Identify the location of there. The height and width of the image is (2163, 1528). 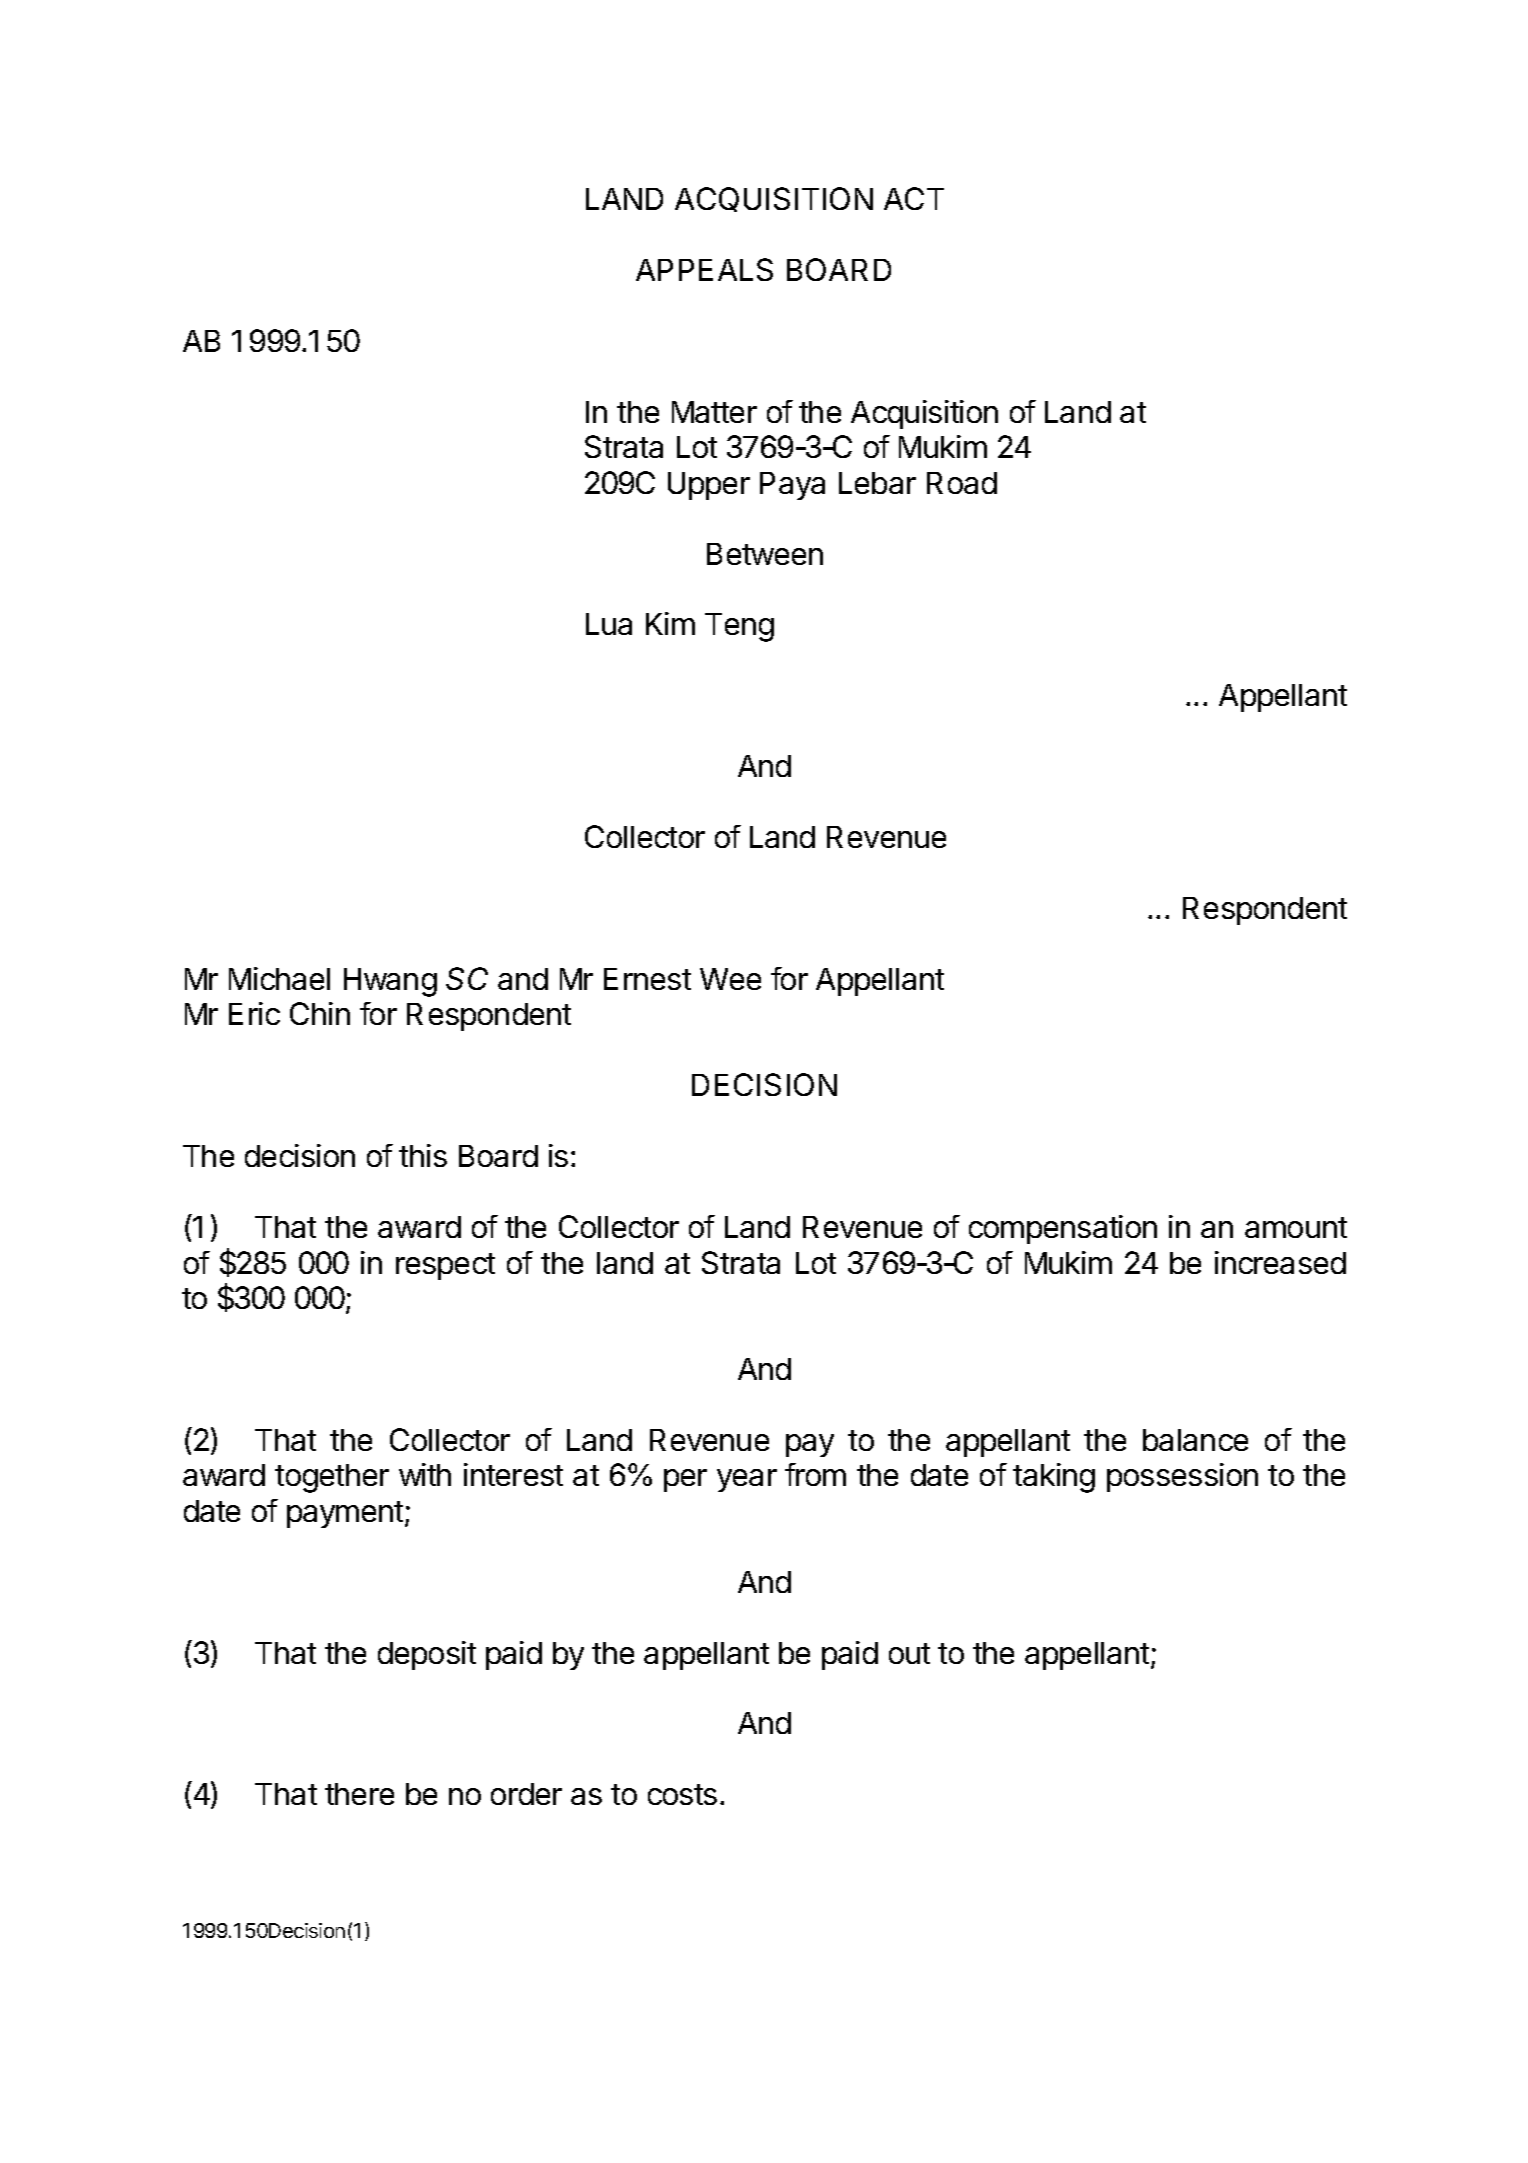
(359, 1794).
